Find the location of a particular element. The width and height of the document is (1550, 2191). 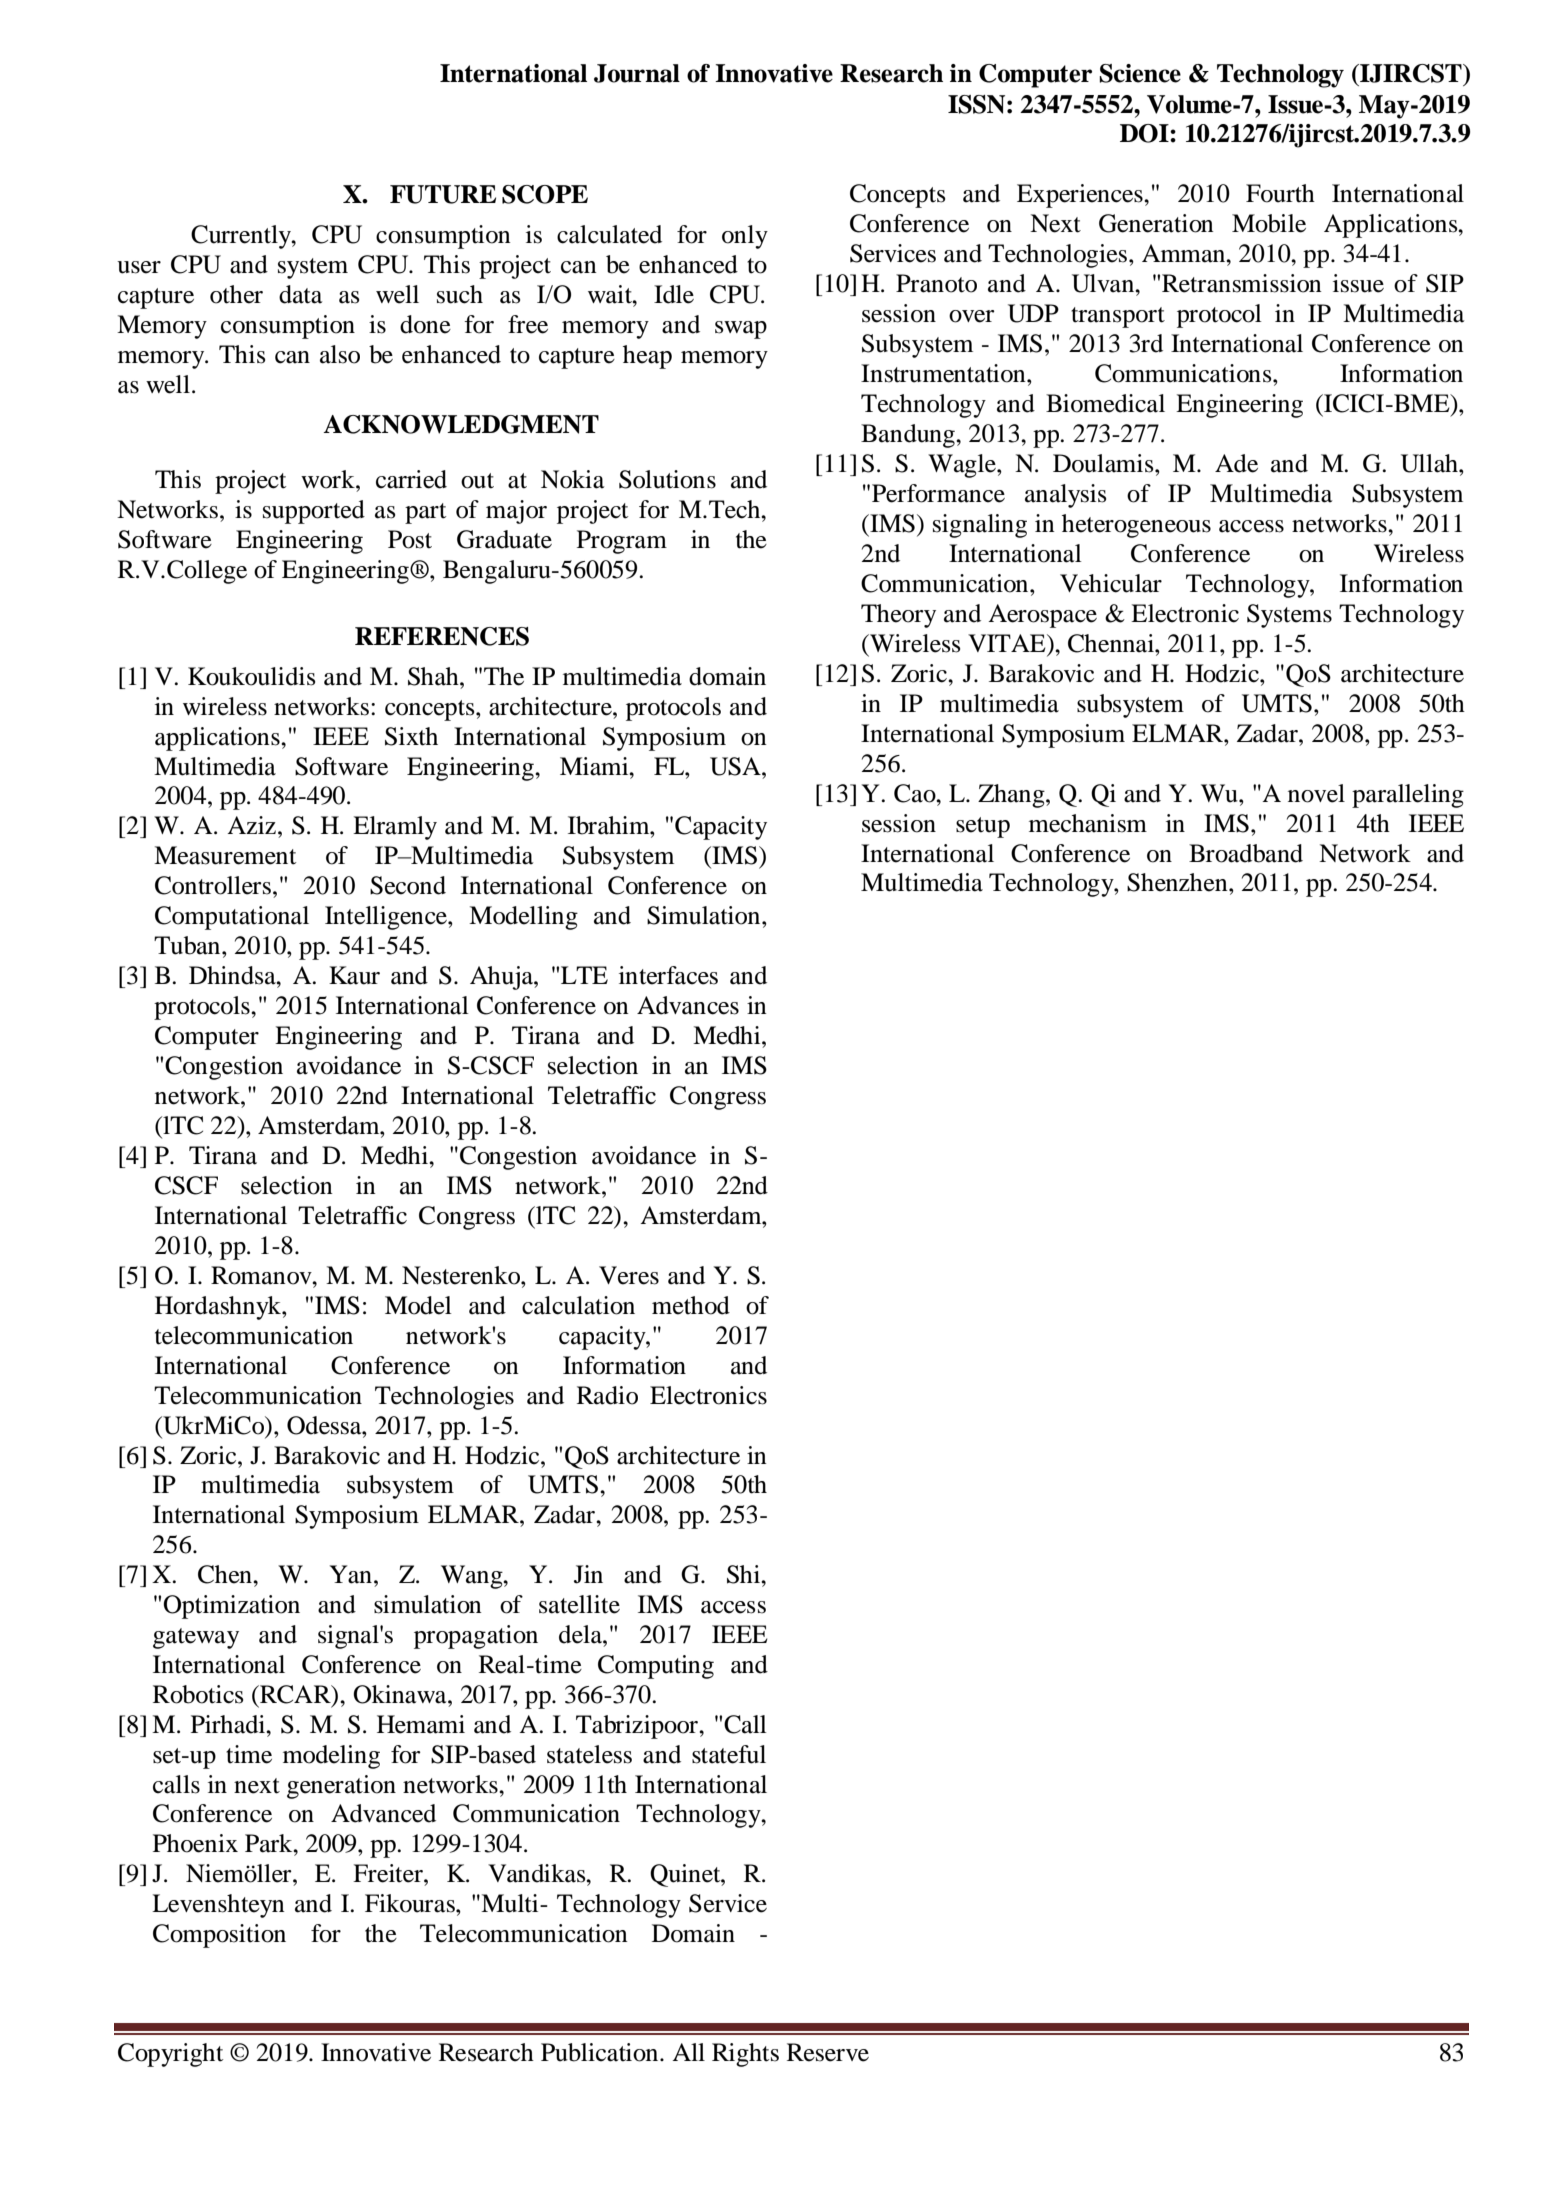

Shi is located at coordinates (745, 1574).
